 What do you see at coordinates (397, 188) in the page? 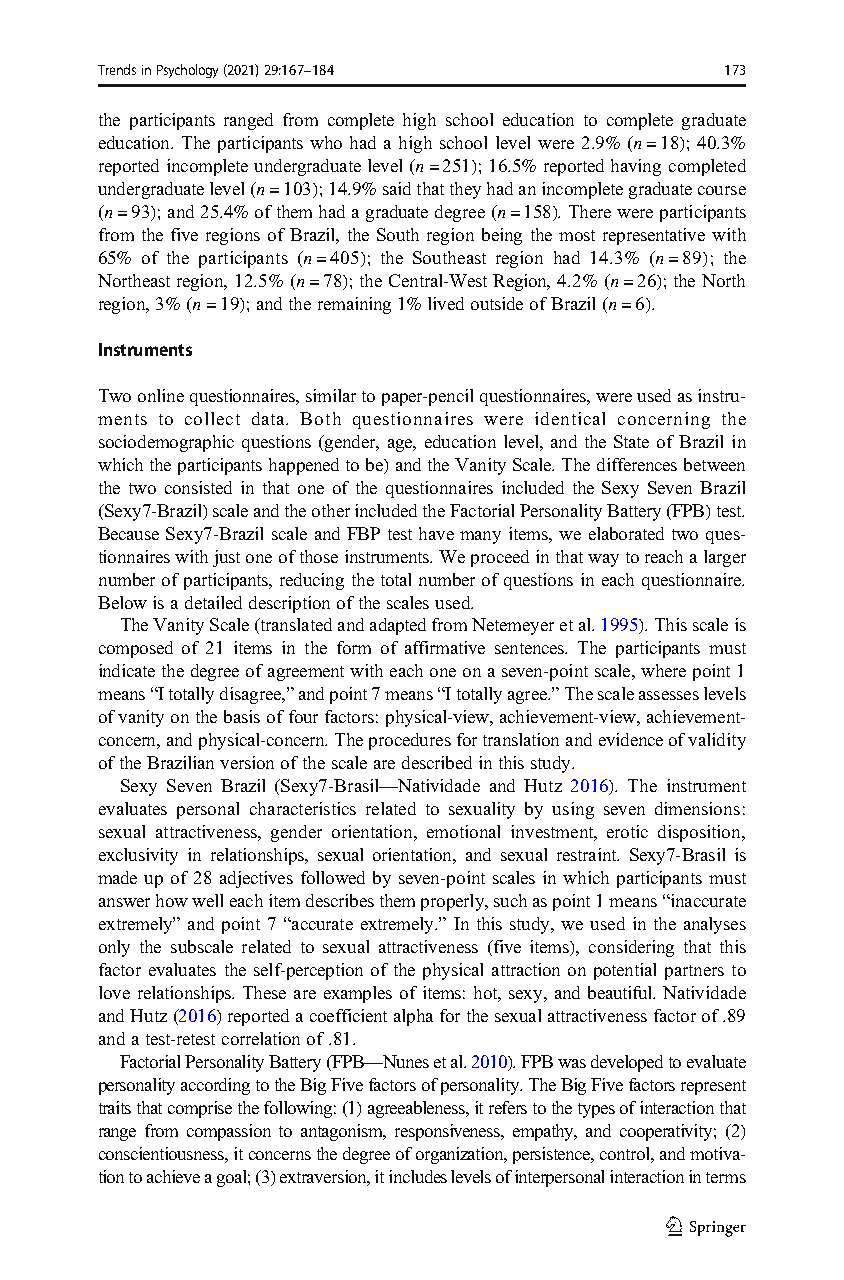
I see `said` at bounding box center [397, 188].
